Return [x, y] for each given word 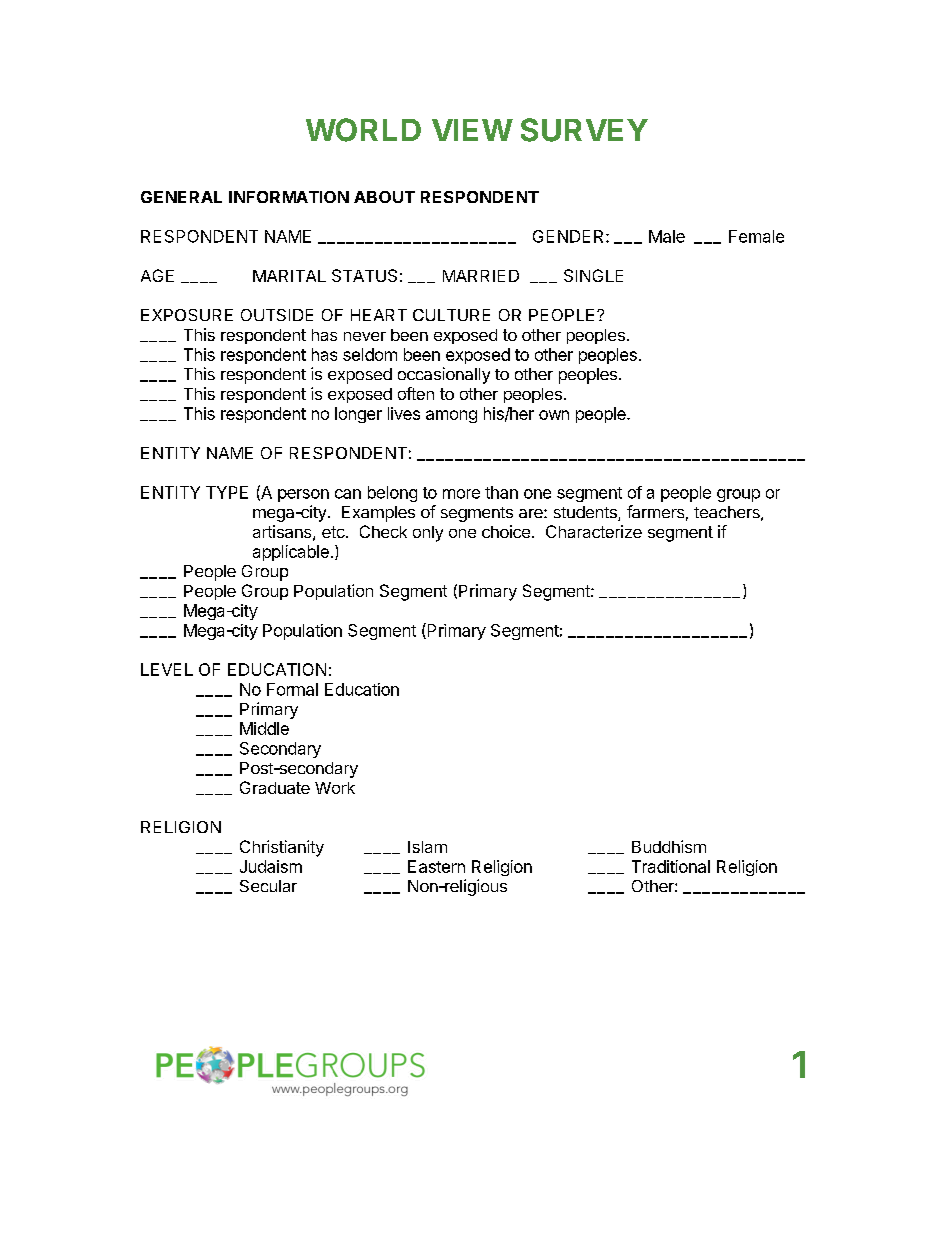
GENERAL [181, 197]
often [416, 393]
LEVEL [167, 669]
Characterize [594, 531]
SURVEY [584, 130]
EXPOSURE [187, 315]
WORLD [363, 130]
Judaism [271, 866]
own [554, 415]
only [428, 534]
